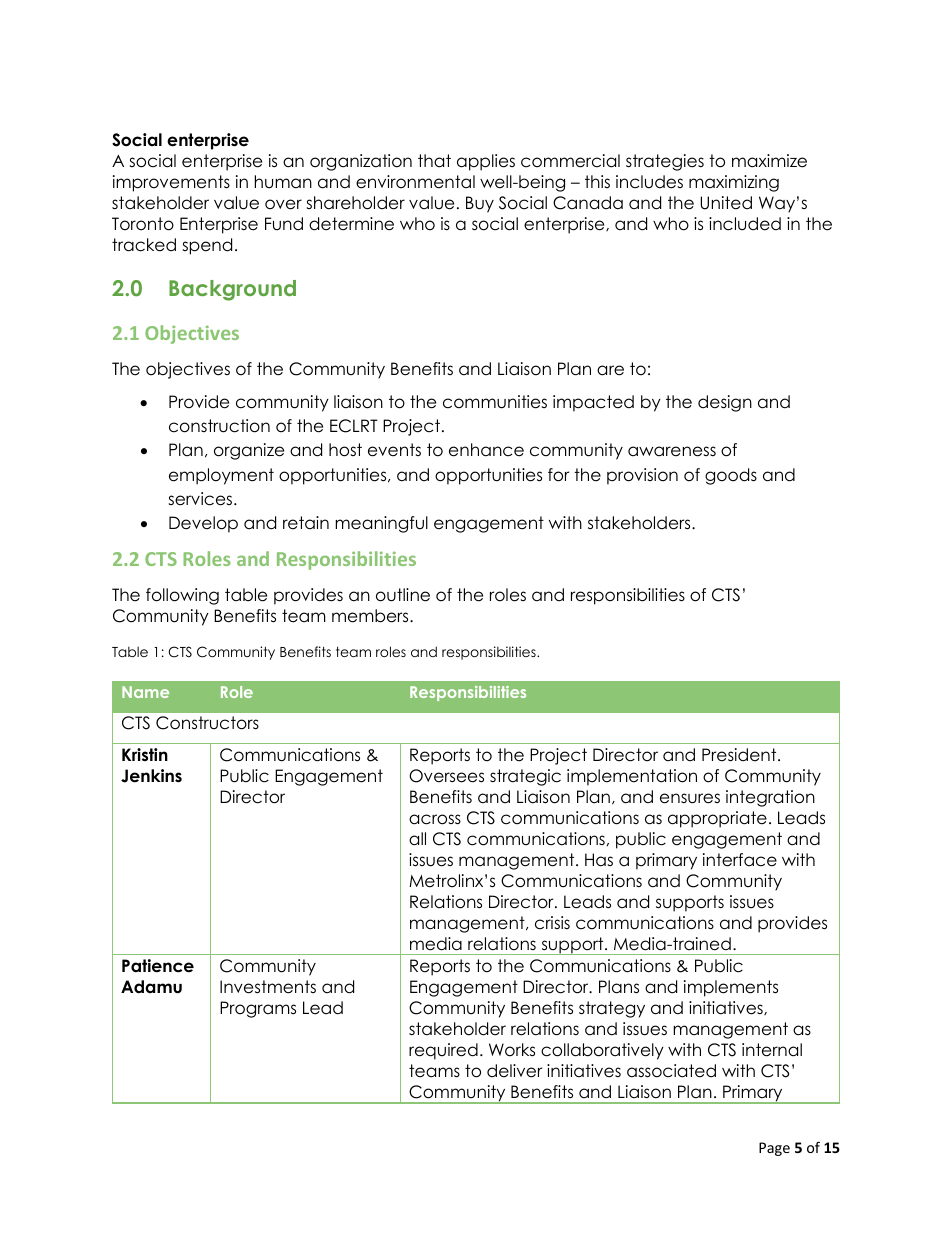  Describe the element at coordinates (480, 204) in the screenshot. I see `Buy` at that location.
